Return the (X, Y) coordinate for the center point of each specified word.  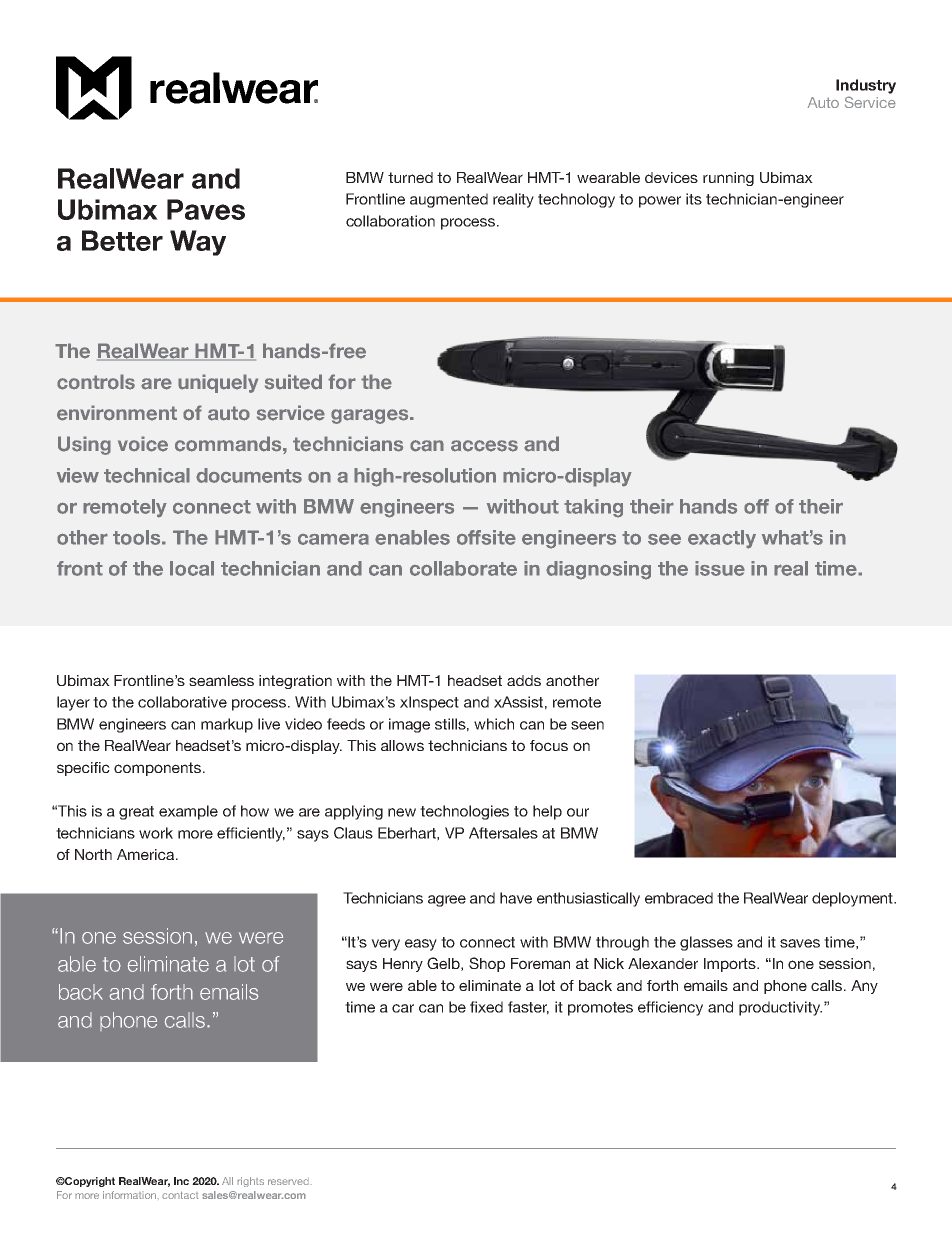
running (728, 179)
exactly (722, 539)
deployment (853, 899)
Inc (181, 1181)
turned (410, 177)
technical (147, 475)
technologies (464, 812)
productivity (780, 1008)
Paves (206, 209)
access (484, 446)
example (188, 812)
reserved (289, 1181)
